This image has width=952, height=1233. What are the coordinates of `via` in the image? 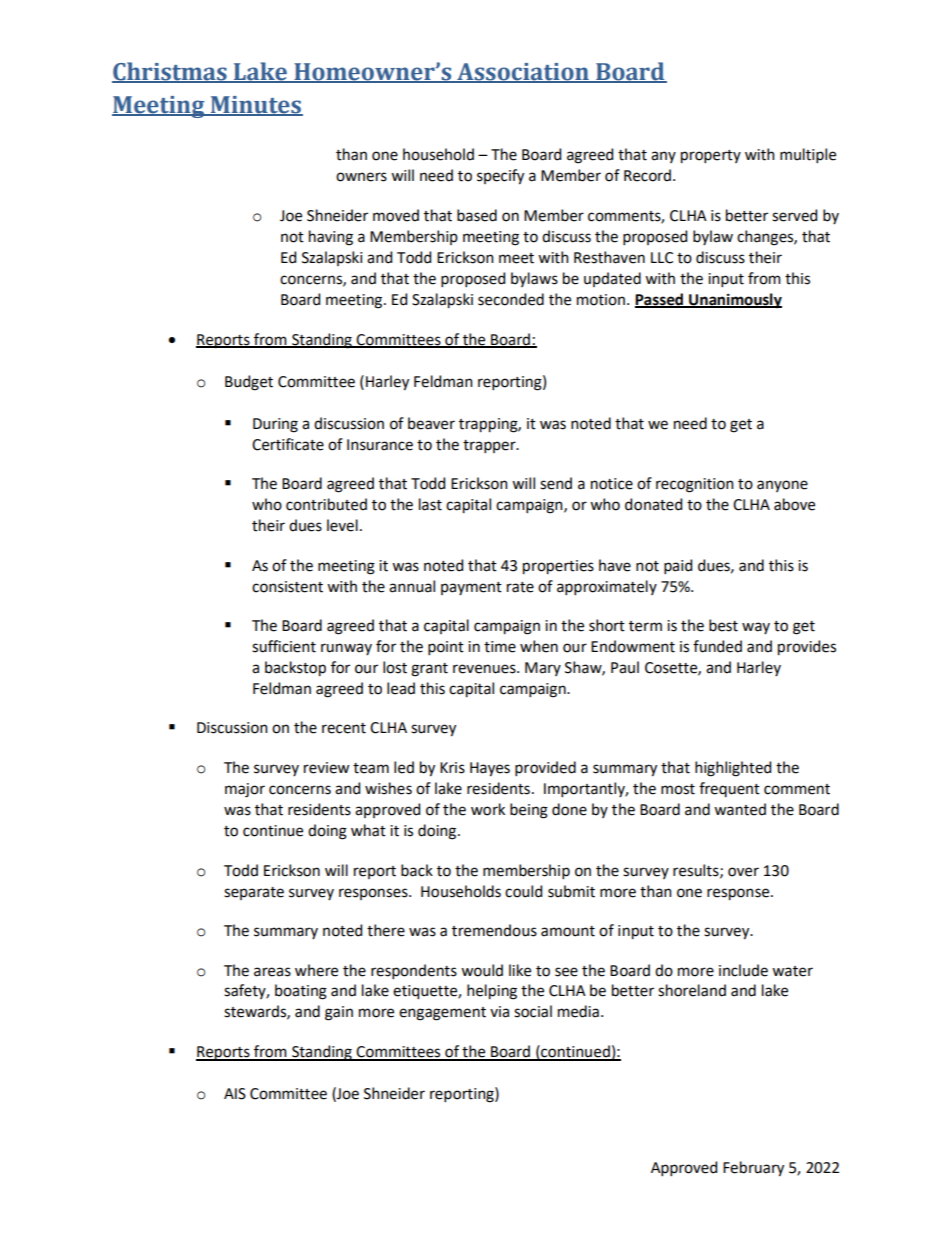 It's located at (499, 1012).
